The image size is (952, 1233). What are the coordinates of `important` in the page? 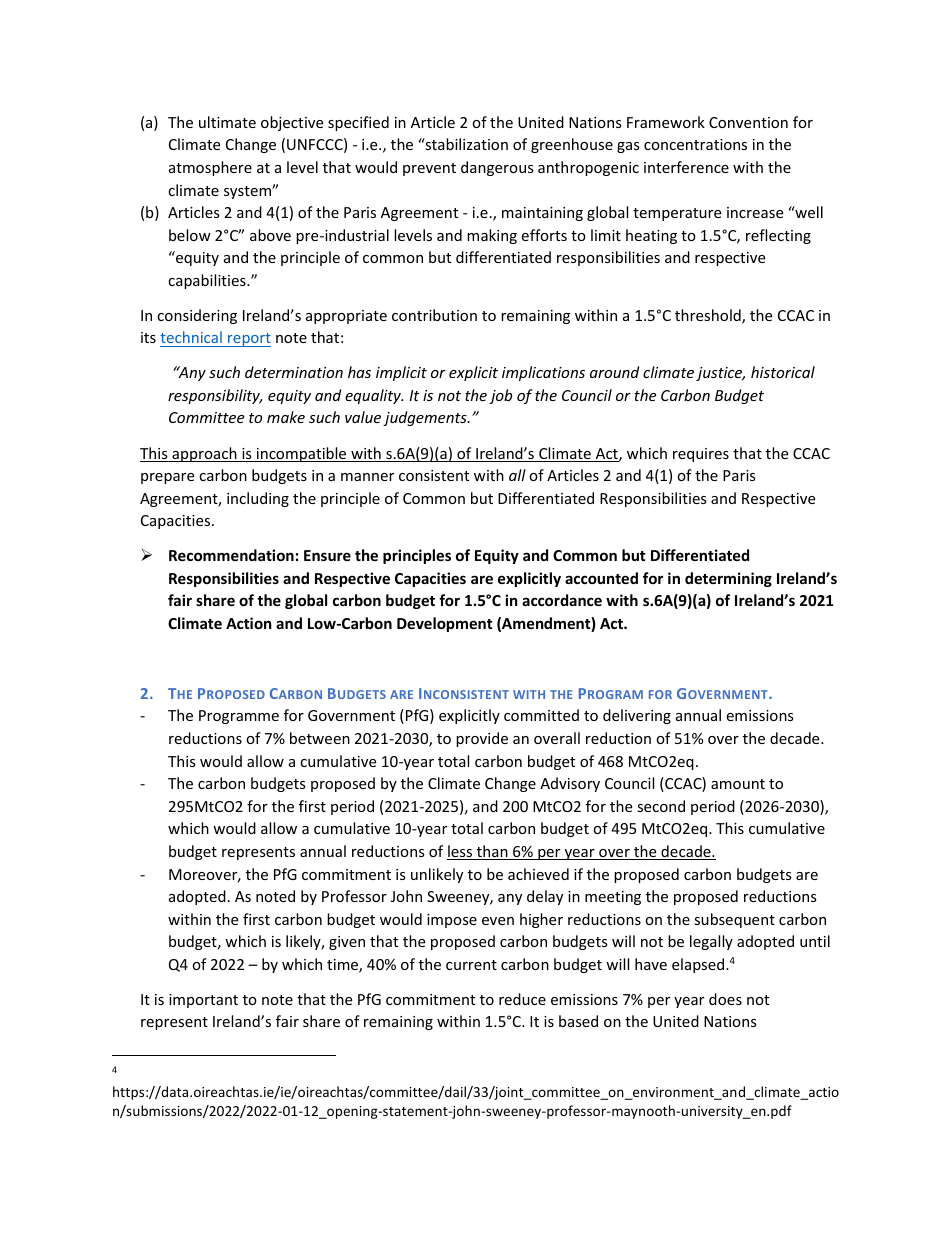 It's located at (203, 1001).
